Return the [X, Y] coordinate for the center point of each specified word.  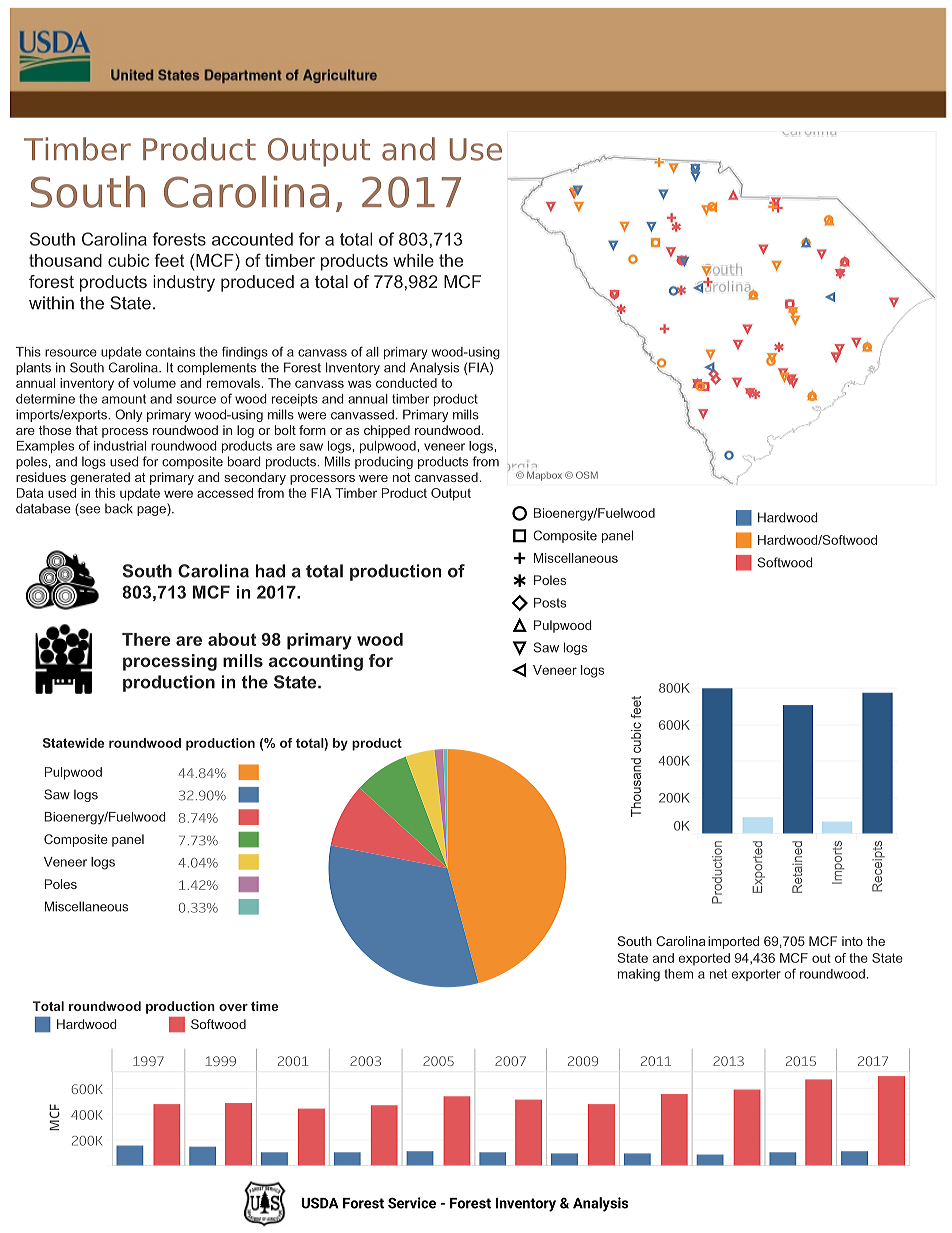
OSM [587, 475]
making [639, 975]
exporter [756, 975]
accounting [316, 662]
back [119, 508]
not [402, 477]
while [413, 260]
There [146, 639]
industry [184, 283]
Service [412, 1203]
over [233, 1007]
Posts [550, 603]
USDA [320, 1203]
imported [733, 942]
